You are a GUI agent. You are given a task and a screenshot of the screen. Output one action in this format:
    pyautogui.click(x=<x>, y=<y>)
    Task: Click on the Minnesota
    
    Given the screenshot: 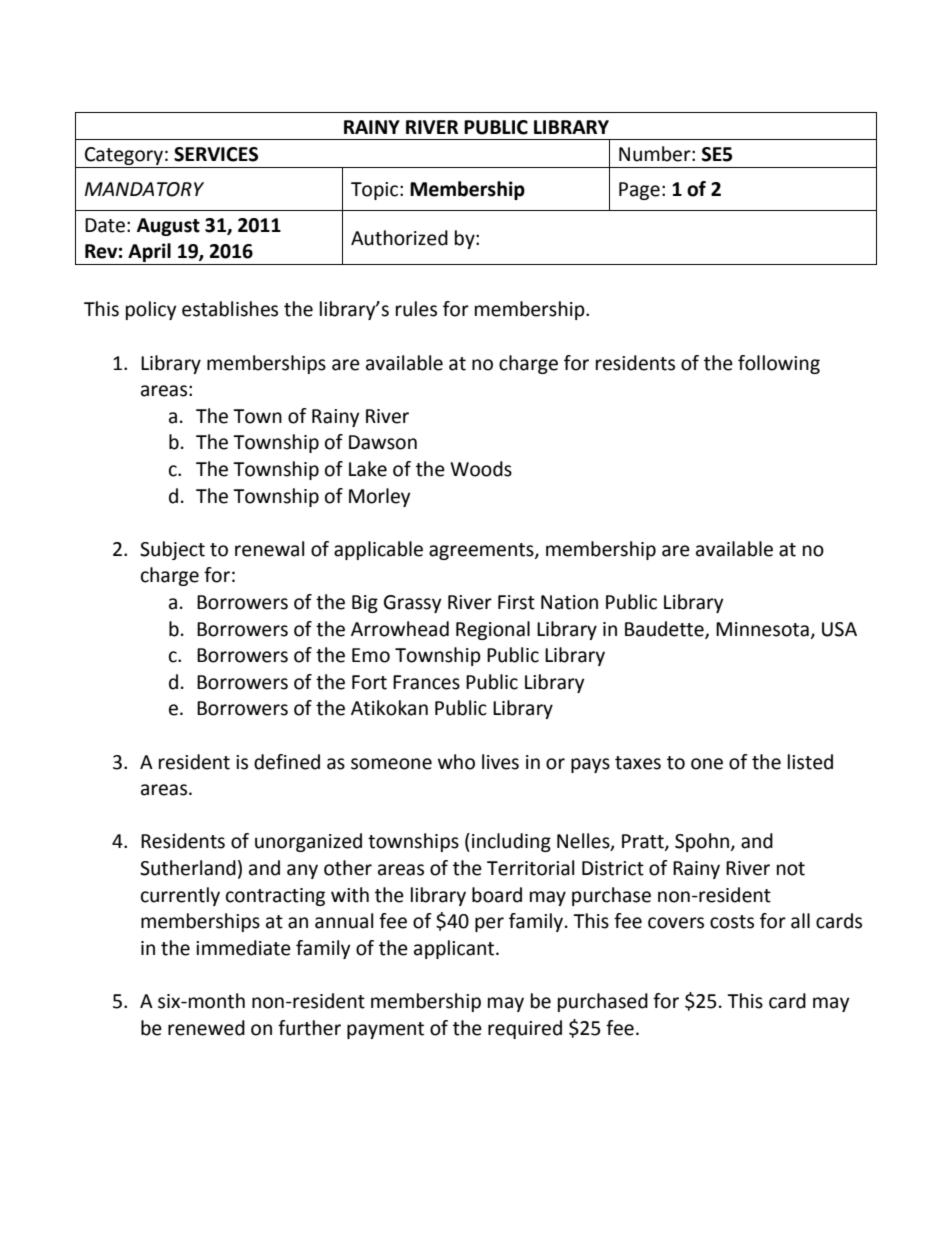 What is the action you would take?
    pyautogui.click(x=762, y=629)
